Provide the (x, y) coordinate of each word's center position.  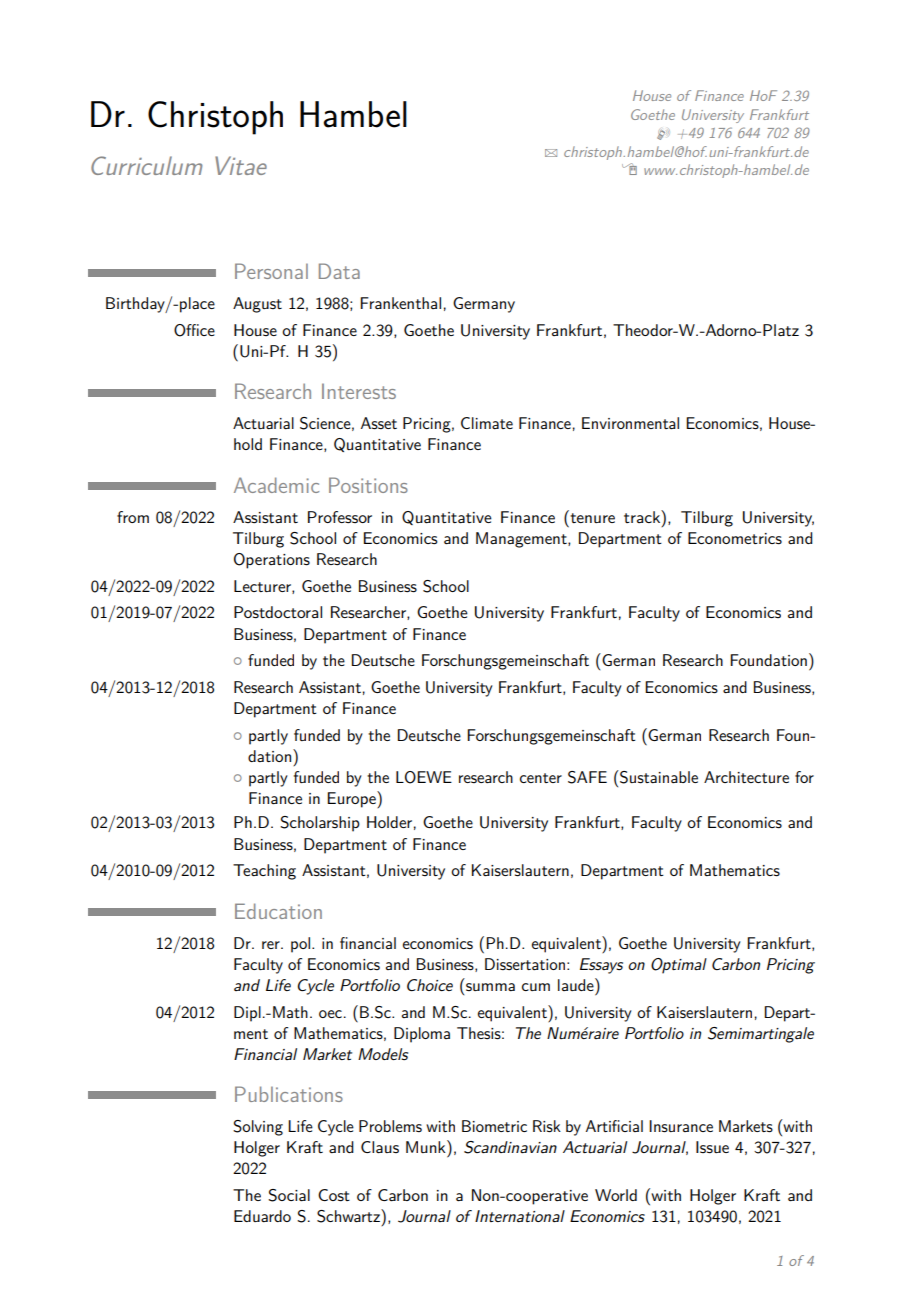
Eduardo (262, 1216)
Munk (427, 1146)
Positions (368, 485)
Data (339, 271)
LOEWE (424, 777)
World (616, 1195)
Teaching (264, 872)
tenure (592, 518)
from (133, 517)
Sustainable (658, 777)
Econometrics (735, 538)
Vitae (241, 165)
